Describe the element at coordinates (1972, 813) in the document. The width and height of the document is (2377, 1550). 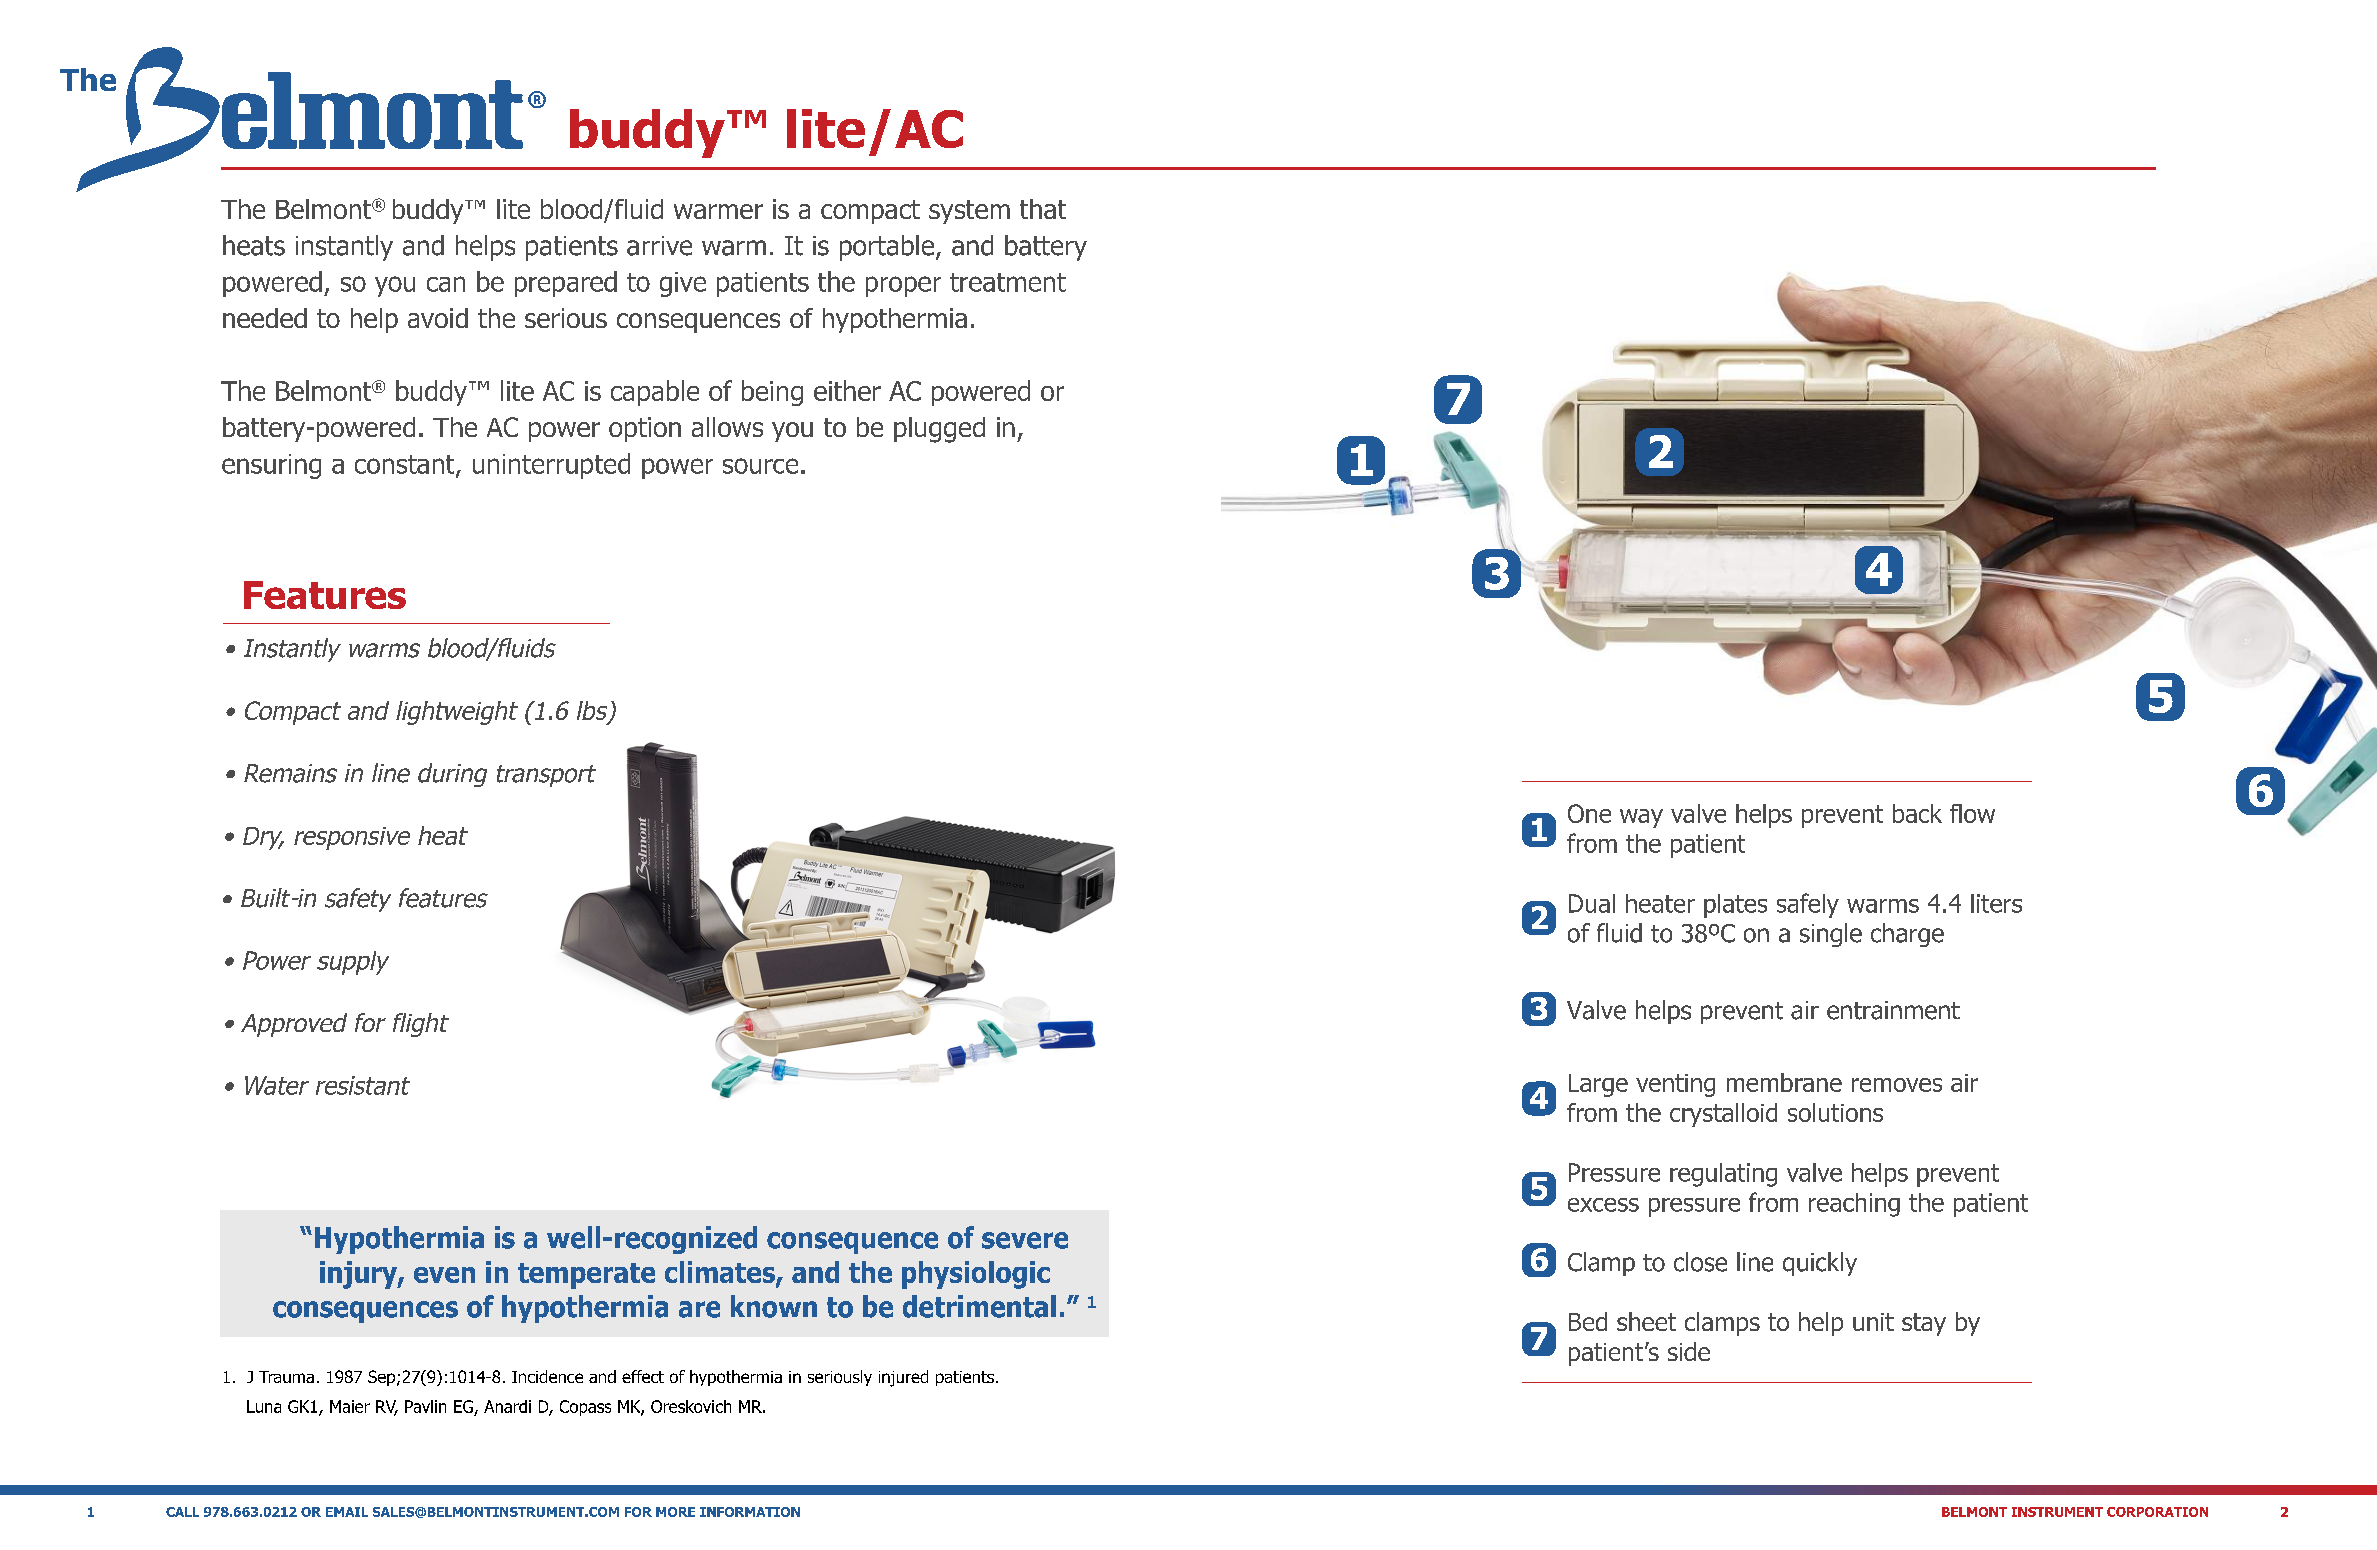
I see `flow` at that location.
